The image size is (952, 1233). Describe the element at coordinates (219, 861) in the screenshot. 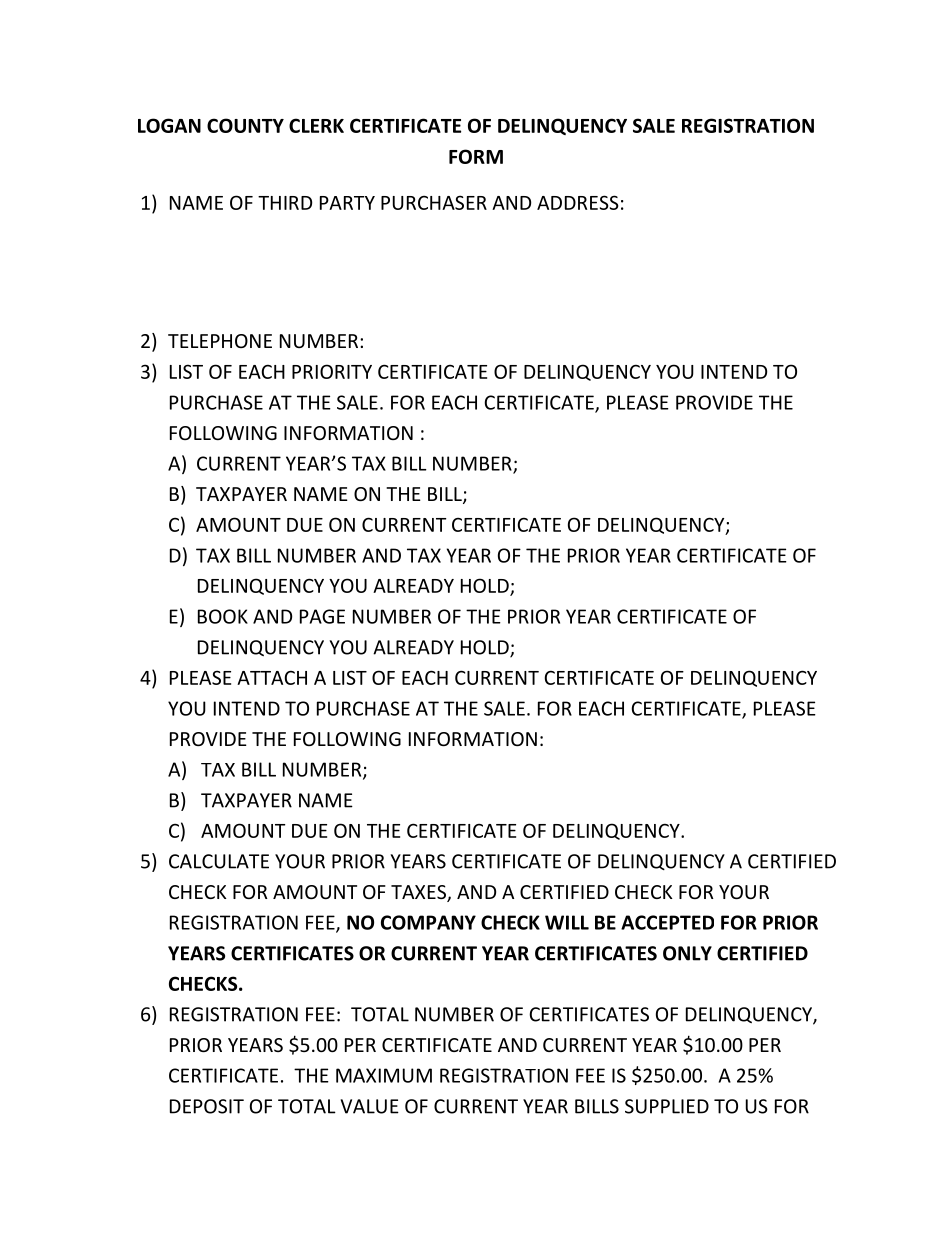

I see `CALCULATE` at that location.
